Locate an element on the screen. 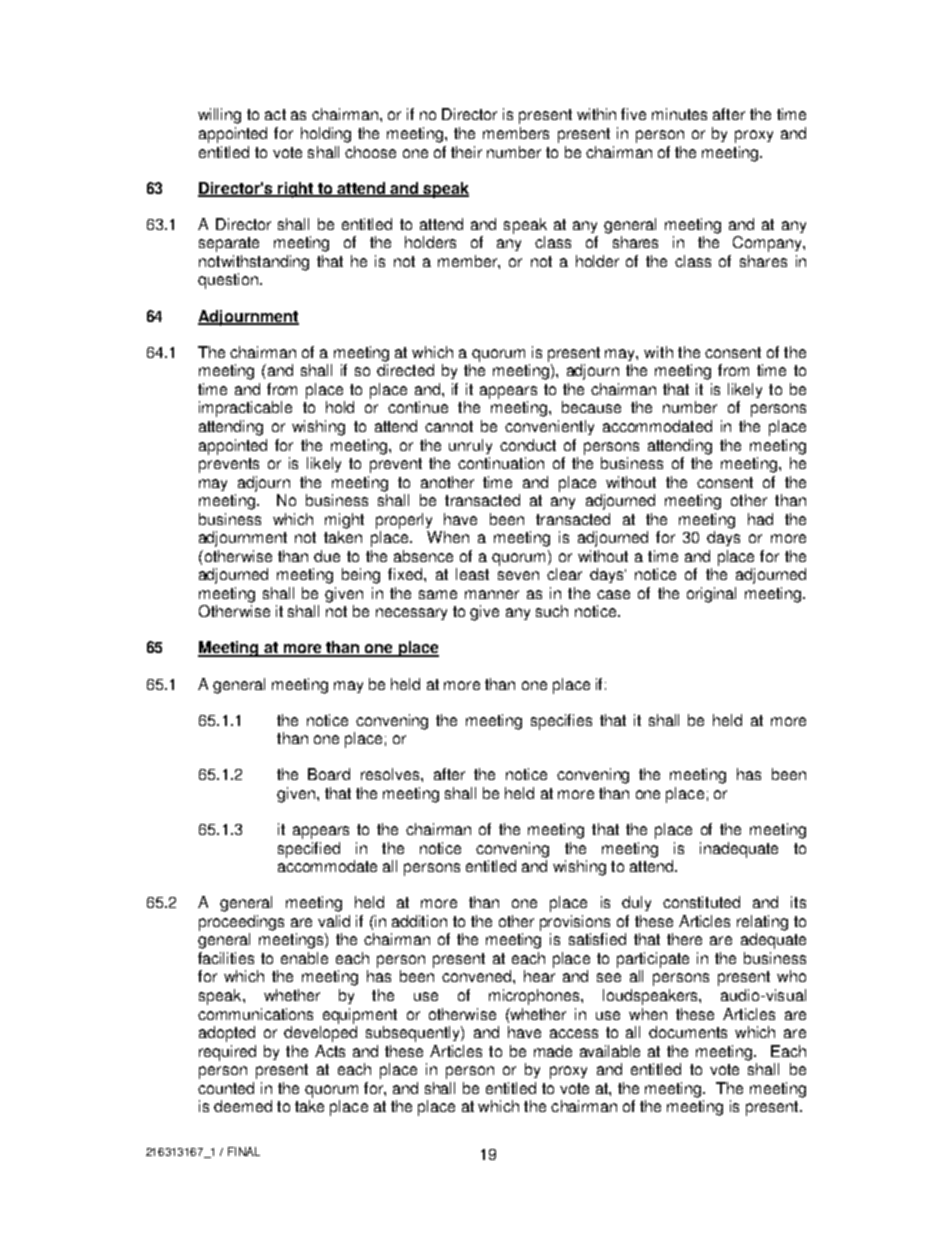 The image size is (952, 1233). because is located at coordinates (591, 407).
